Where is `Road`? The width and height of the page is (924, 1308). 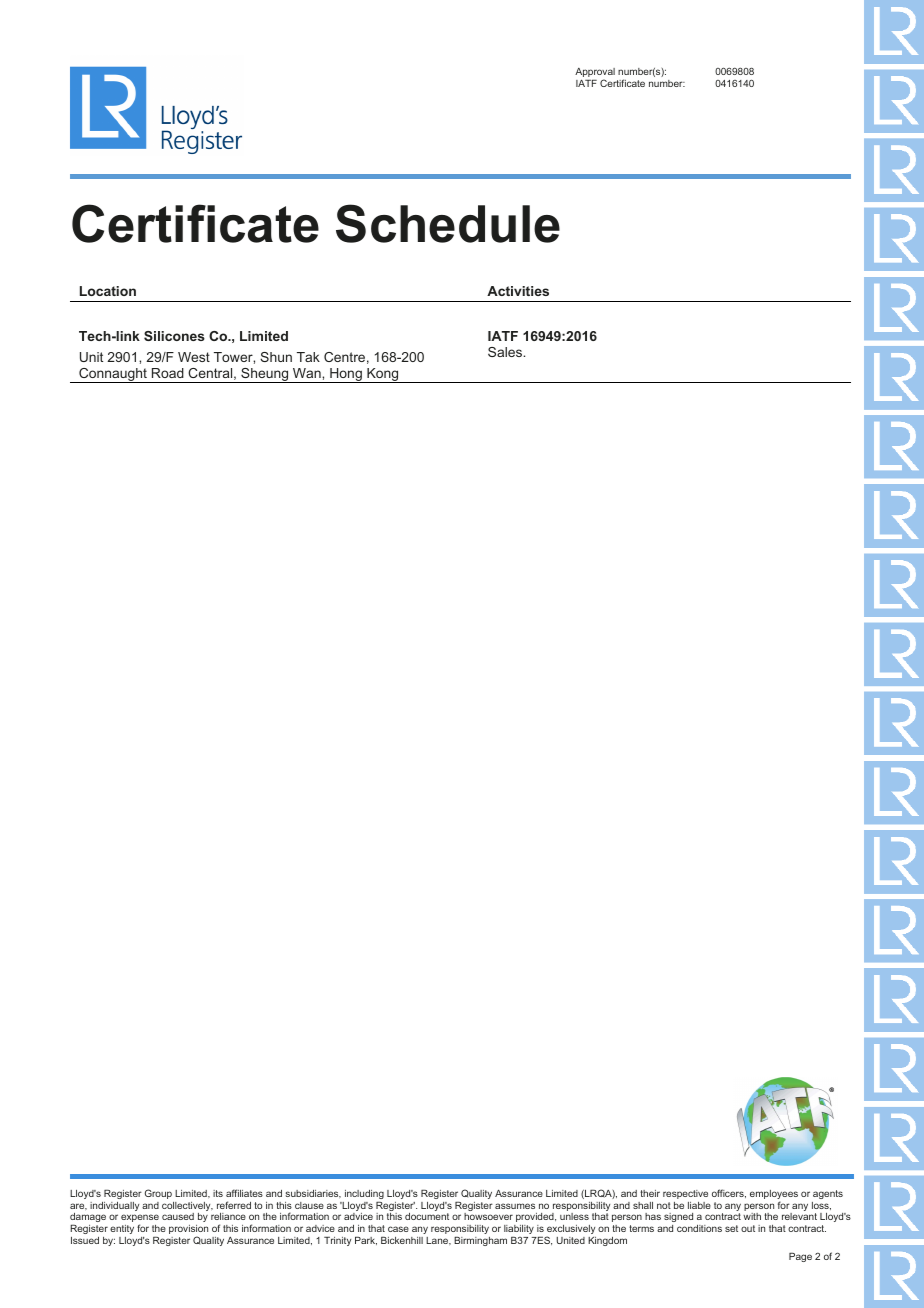 Road is located at coordinates (168, 373).
